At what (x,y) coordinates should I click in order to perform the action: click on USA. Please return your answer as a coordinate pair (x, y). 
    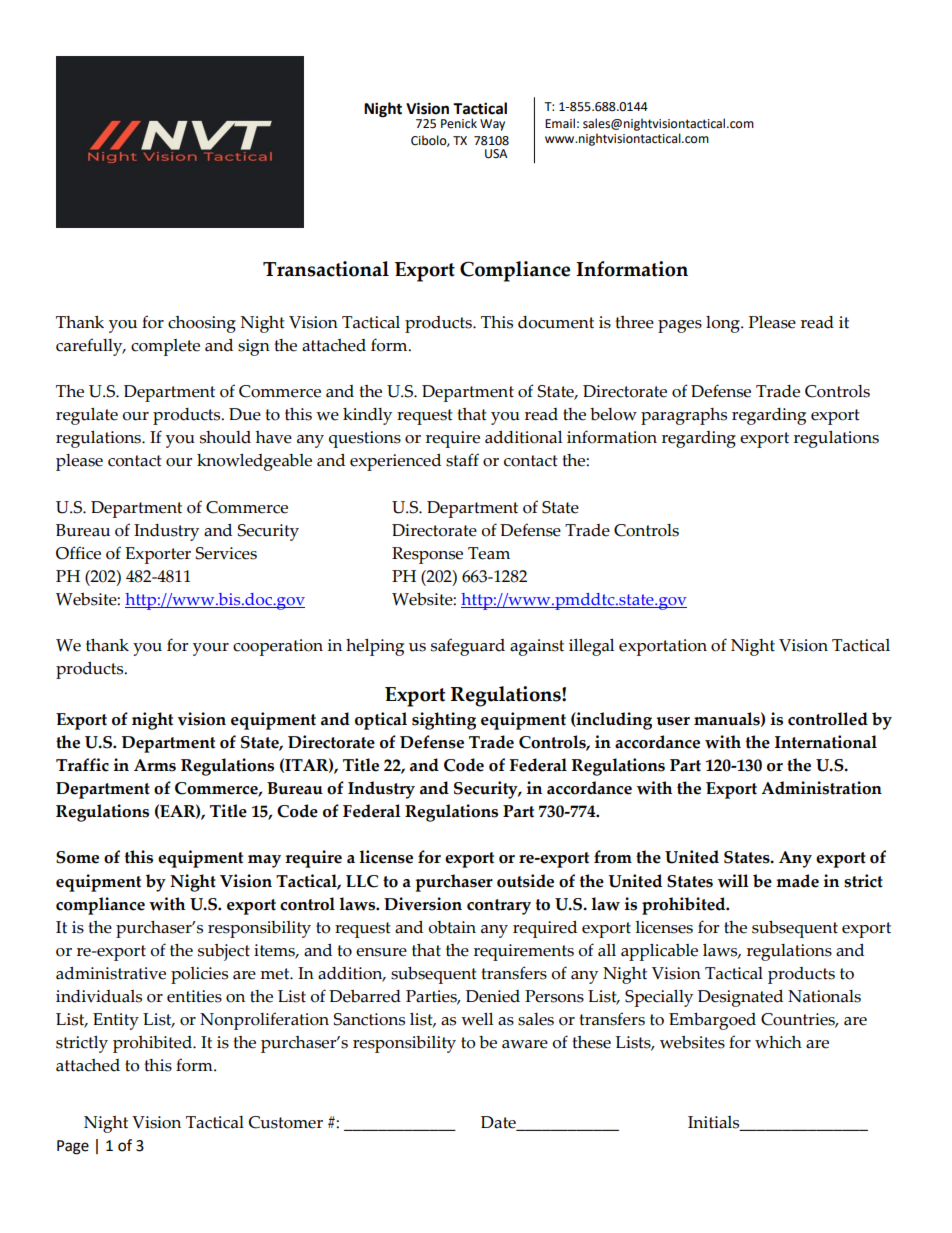
    Looking at the image, I should click on (496, 154).
